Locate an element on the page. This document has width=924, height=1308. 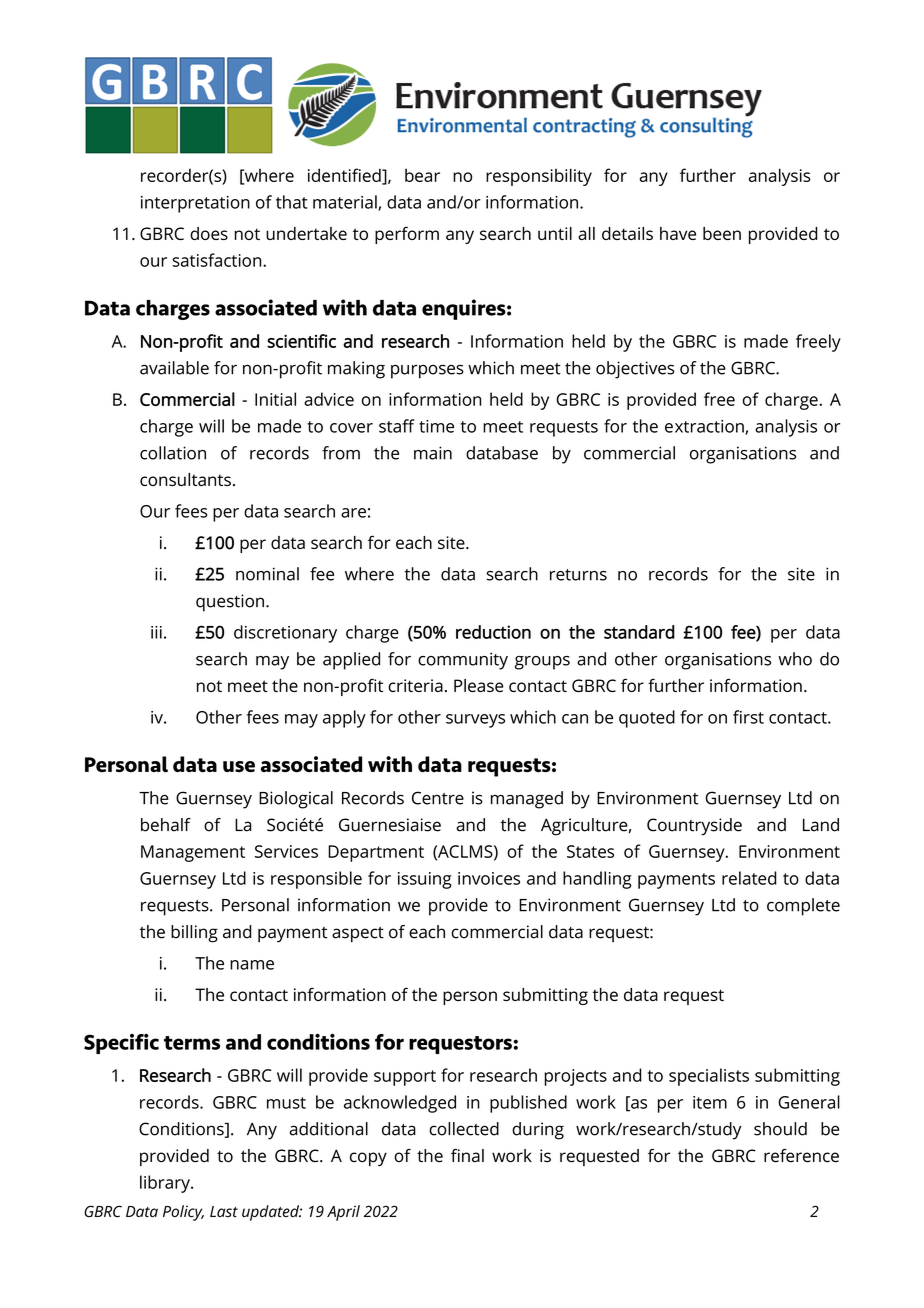
interpretation is located at coordinates (195, 204).
